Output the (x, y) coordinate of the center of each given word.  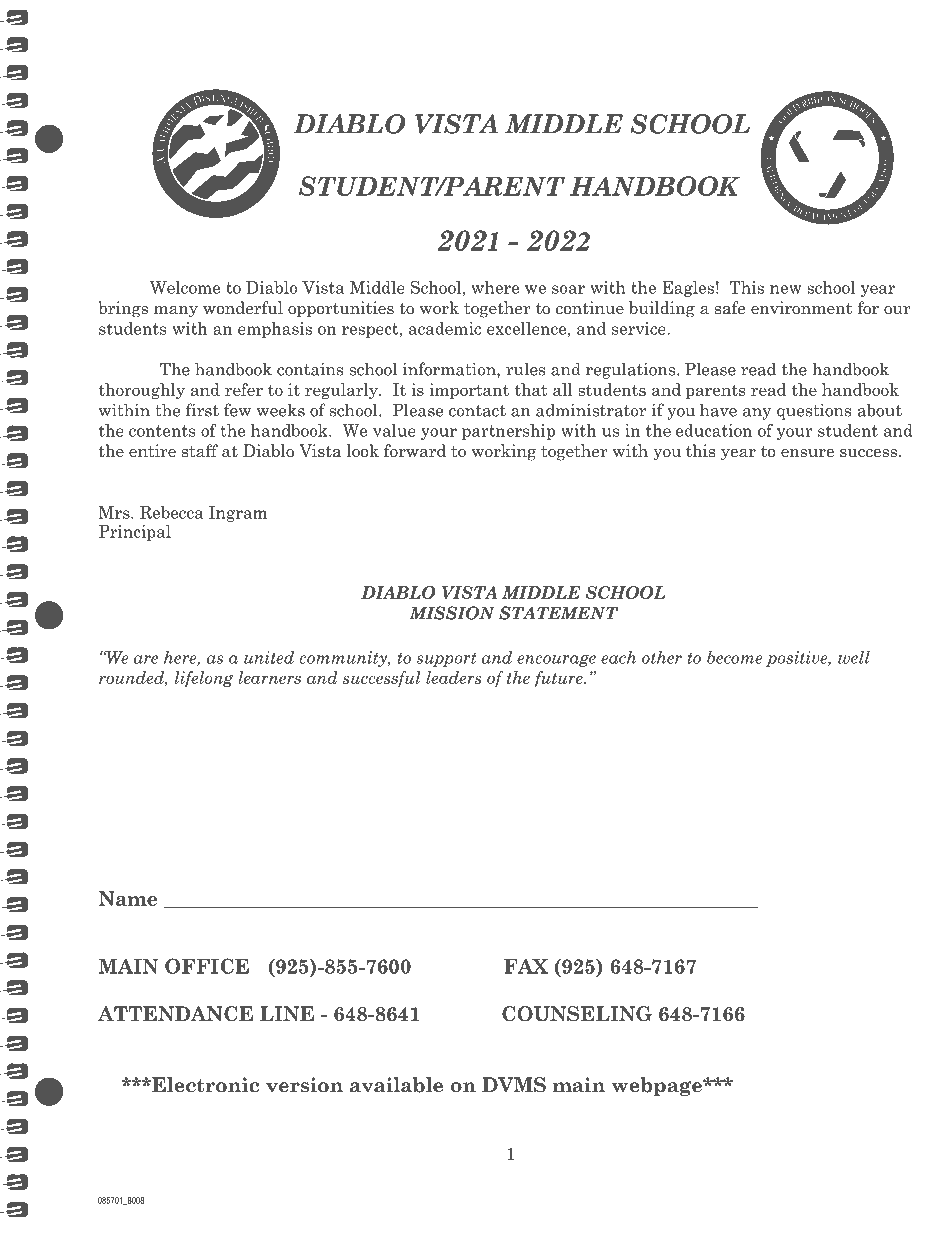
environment (801, 308)
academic (445, 328)
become (734, 657)
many (176, 312)
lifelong (204, 679)
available (396, 1085)
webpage (658, 1086)
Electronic (204, 1085)
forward (415, 451)
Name (128, 898)
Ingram (238, 514)
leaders (454, 677)
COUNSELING (577, 1014)
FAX (526, 966)
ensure (807, 453)
